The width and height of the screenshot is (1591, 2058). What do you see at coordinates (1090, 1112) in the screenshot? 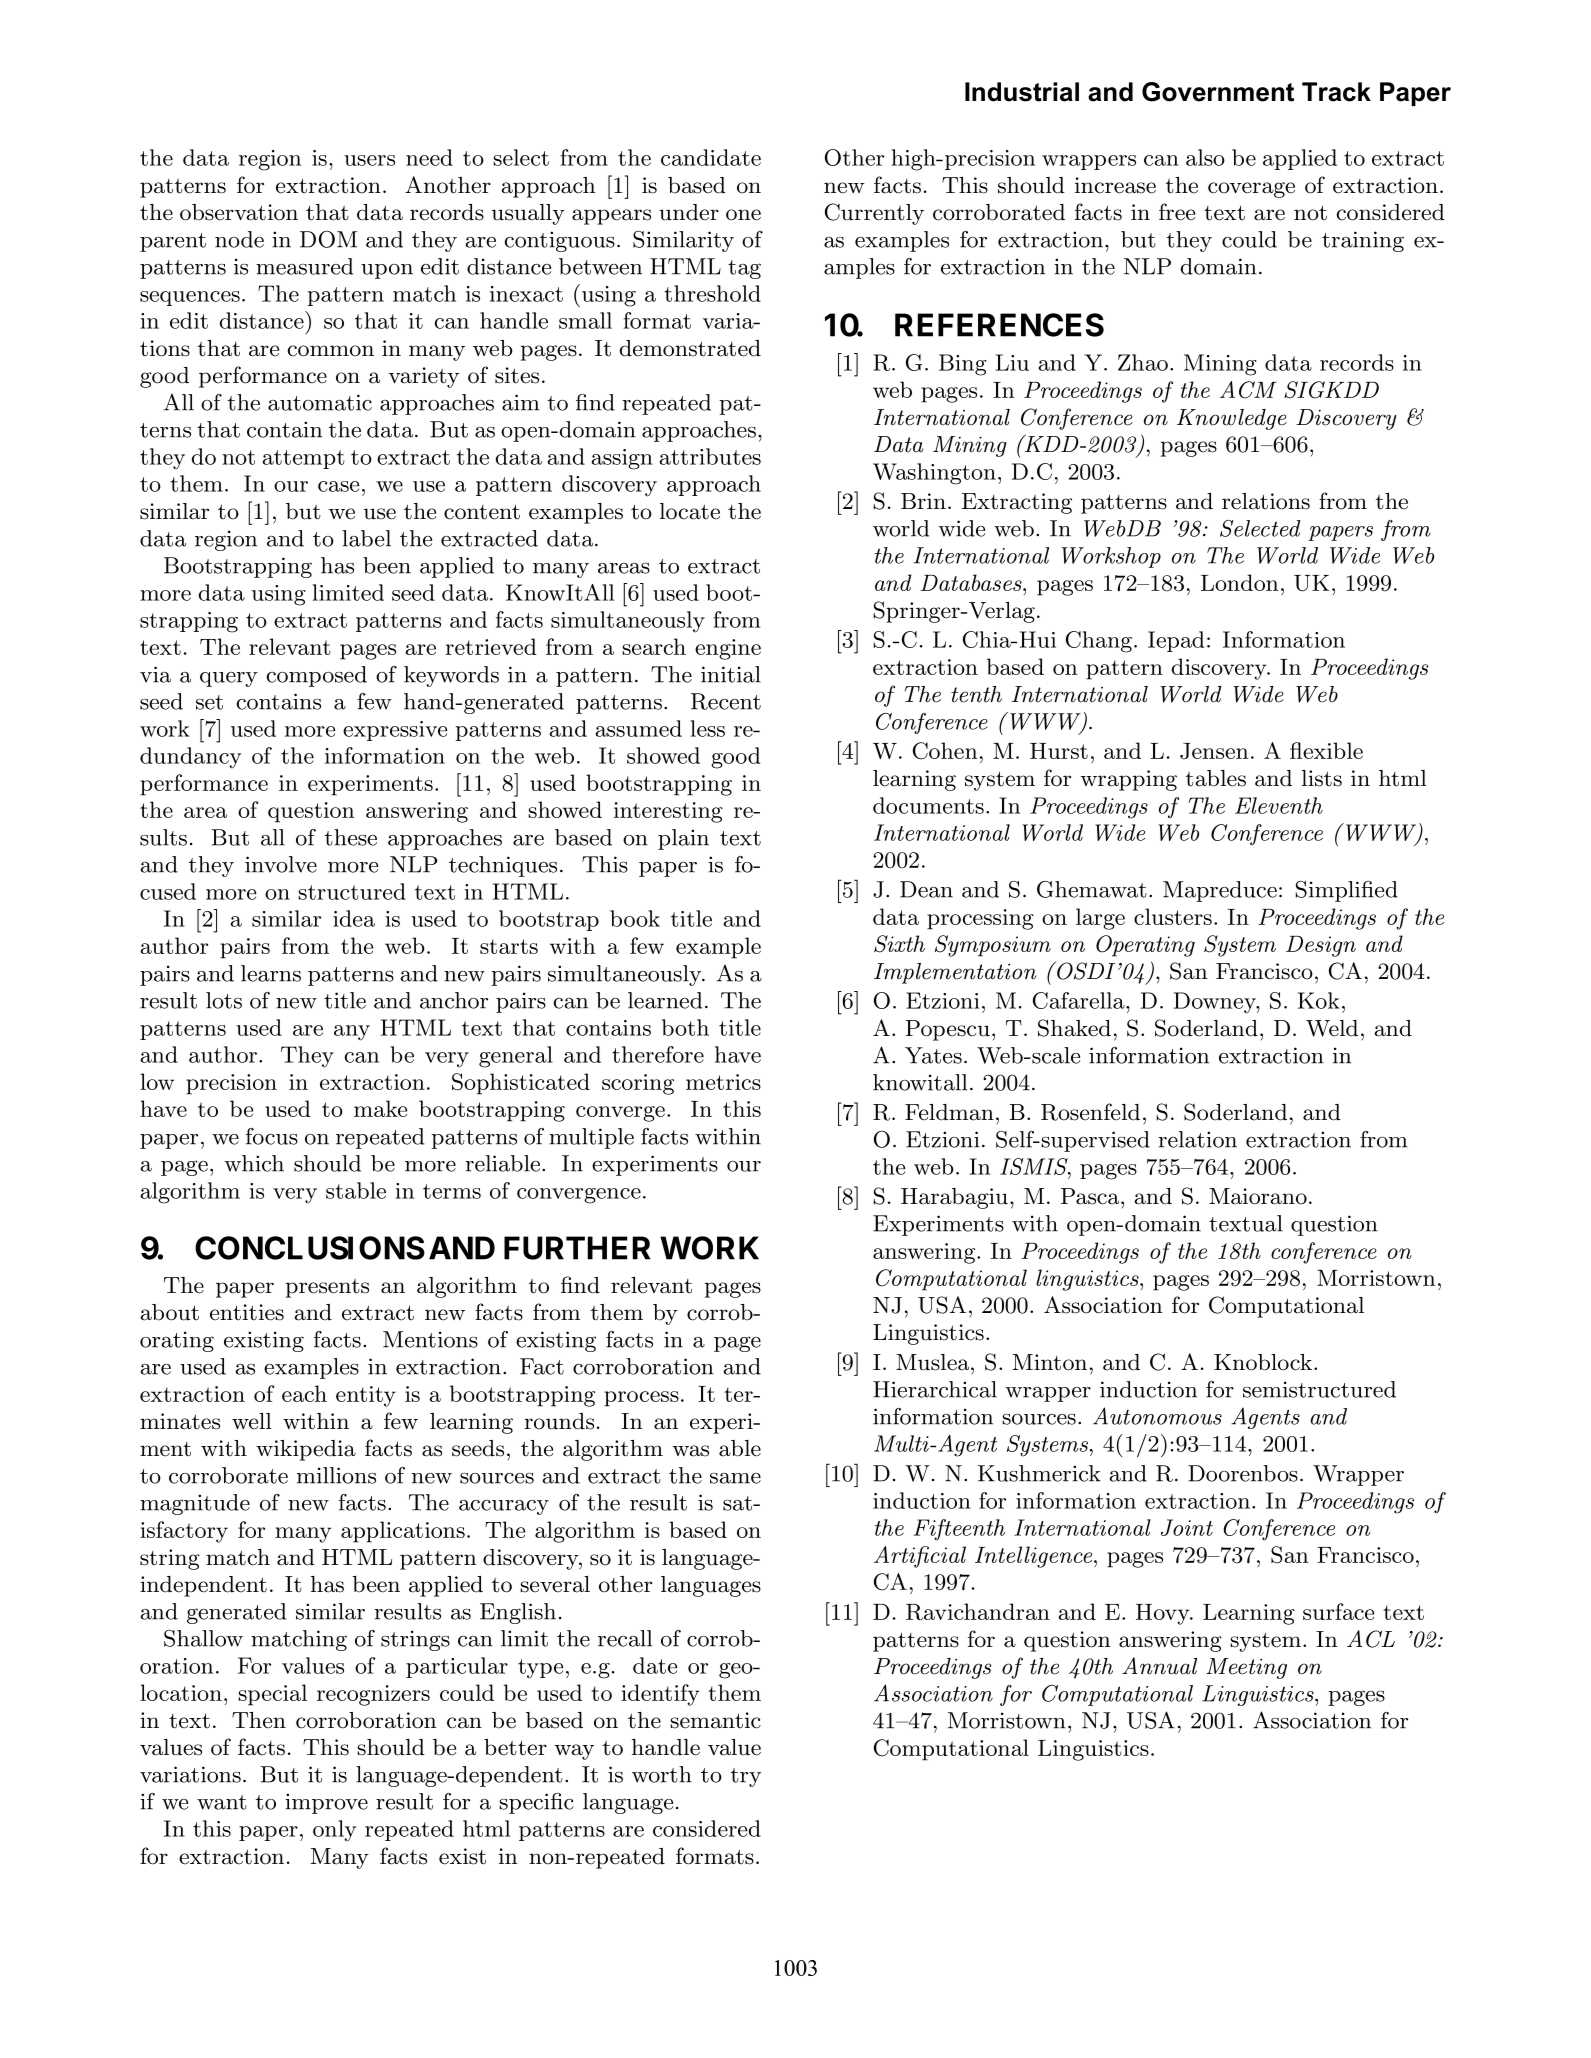
I see `Rosenfeld` at bounding box center [1090, 1112].
